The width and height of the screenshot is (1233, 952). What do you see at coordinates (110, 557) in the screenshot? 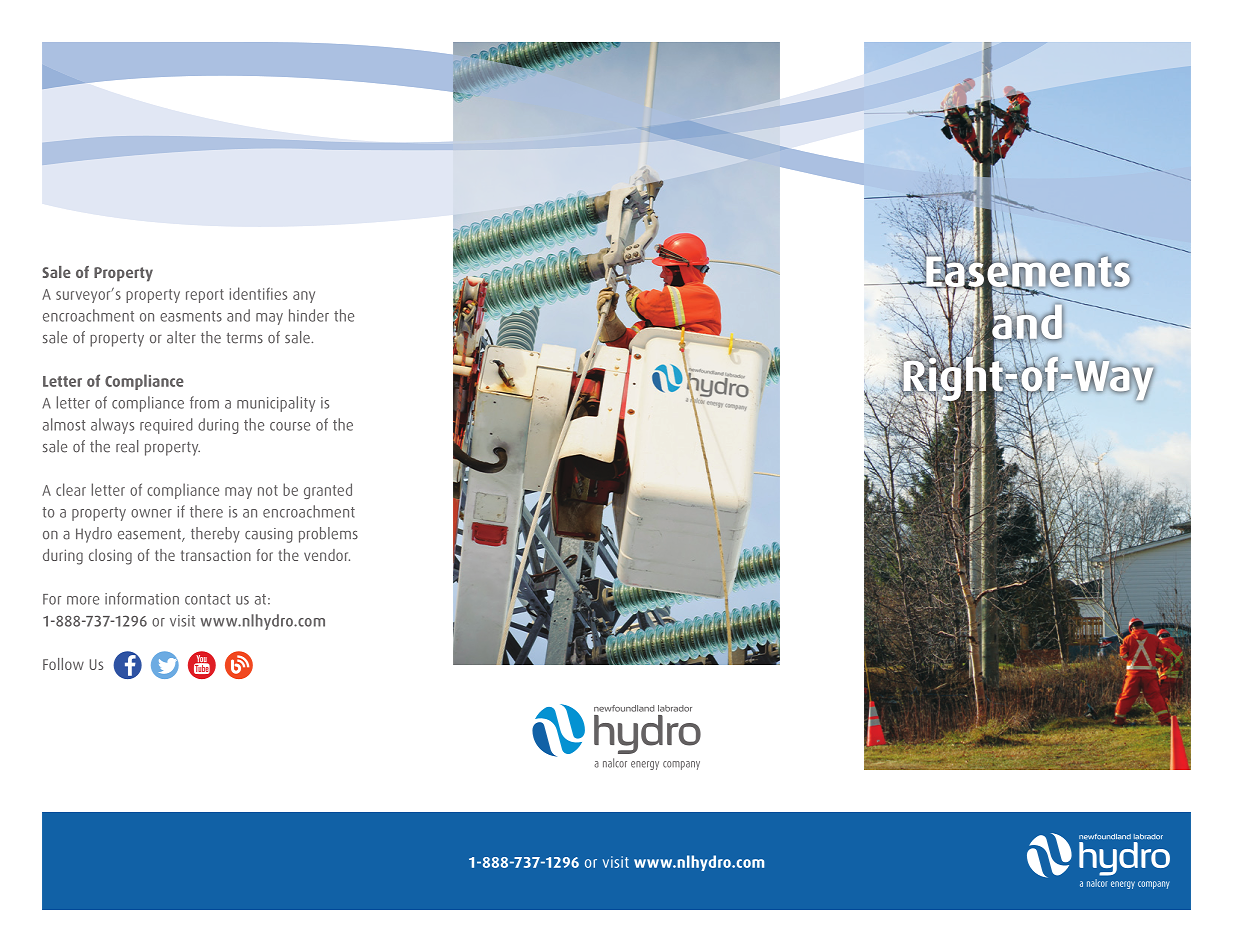
I see `closing` at bounding box center [110, 557].
